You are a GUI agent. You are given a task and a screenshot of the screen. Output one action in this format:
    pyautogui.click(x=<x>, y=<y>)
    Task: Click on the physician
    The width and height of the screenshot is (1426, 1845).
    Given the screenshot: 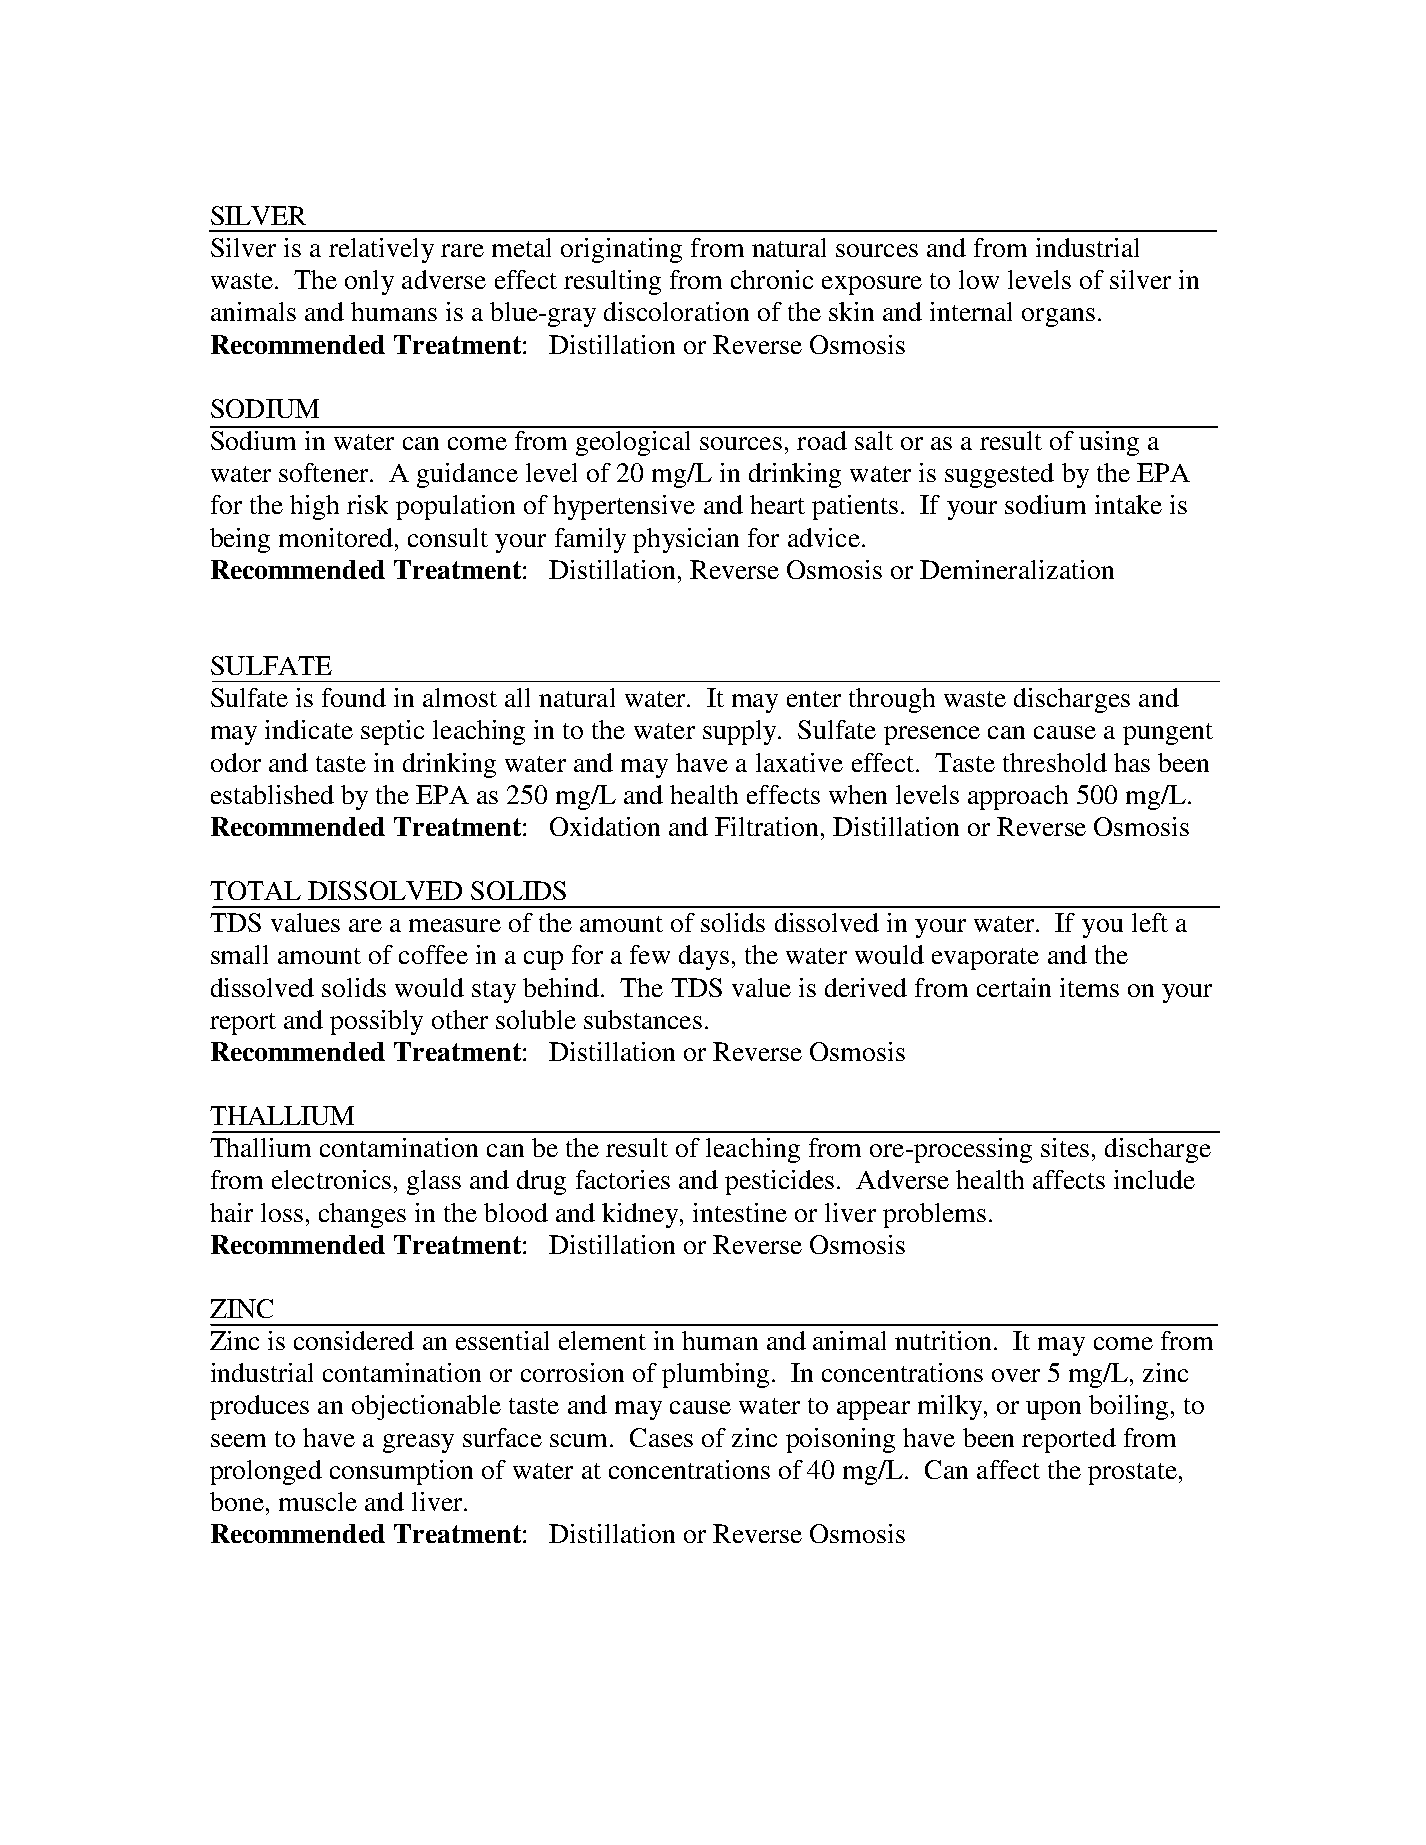 What is the action you would take?
    pyautogui.click(x=686, y=540)
